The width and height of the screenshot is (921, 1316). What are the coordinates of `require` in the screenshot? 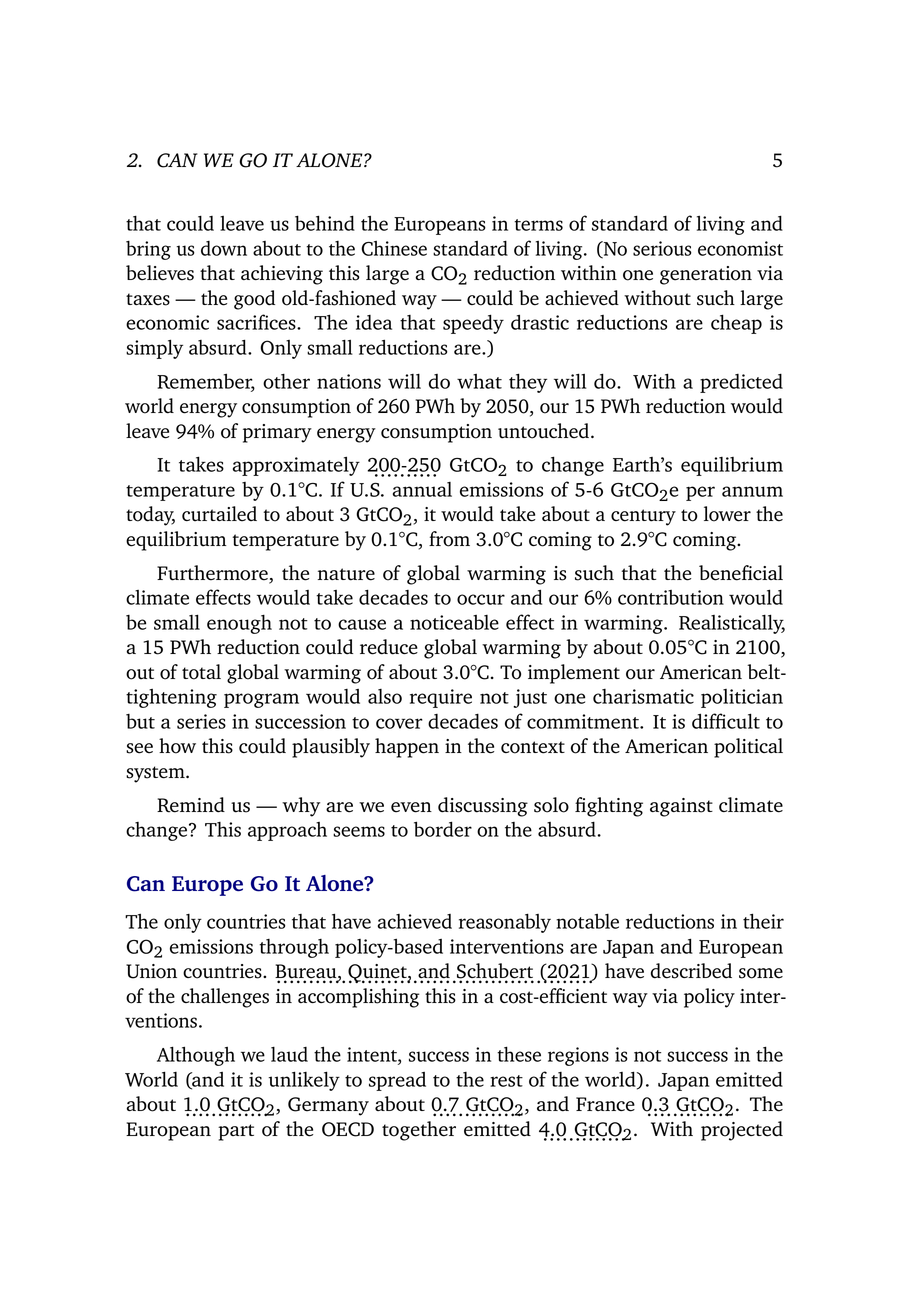 It's located at (441, 698).
